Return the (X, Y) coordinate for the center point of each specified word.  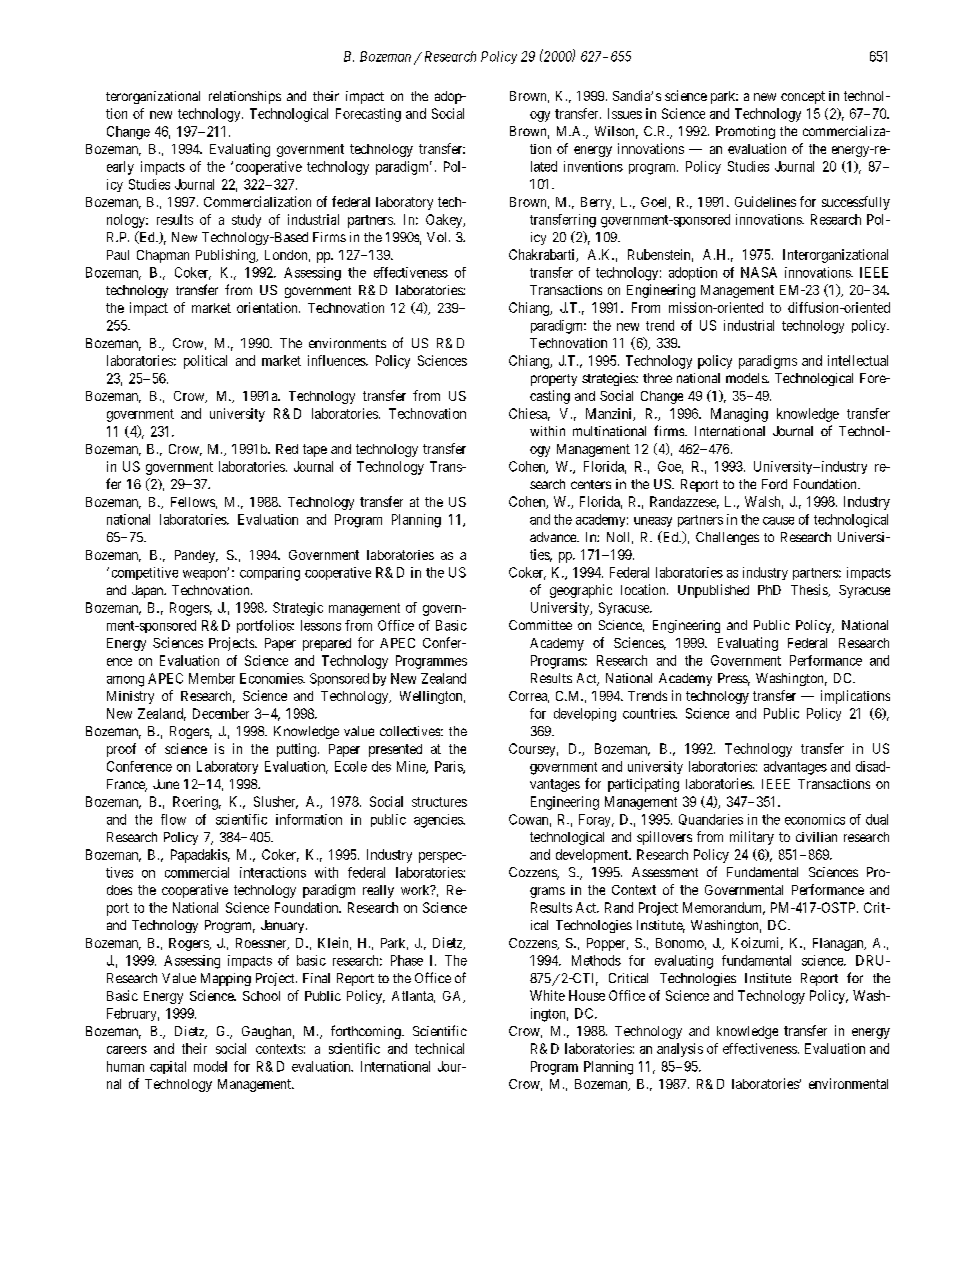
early (120, 168)
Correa (529, 697)
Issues (625, 113)
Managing (739, 415)
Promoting (745, 132)
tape (315, 450)
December (221, 713)
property (554, 380)
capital (168, 1067)
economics (815, 819)
